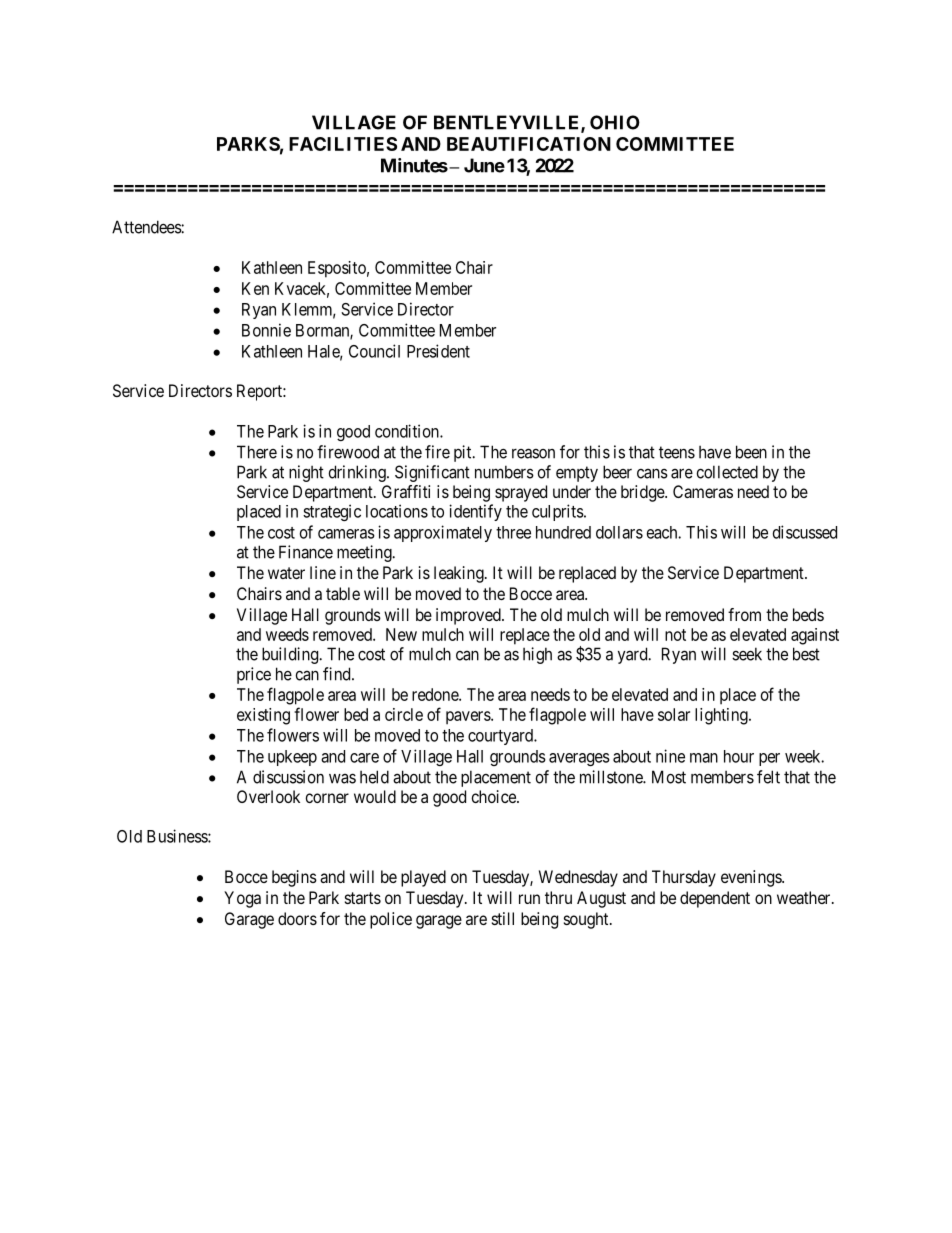 The image size is (952, 1233). Describe the element at coordinates (513, 532) in the screenshot. I see `three` at that location.
